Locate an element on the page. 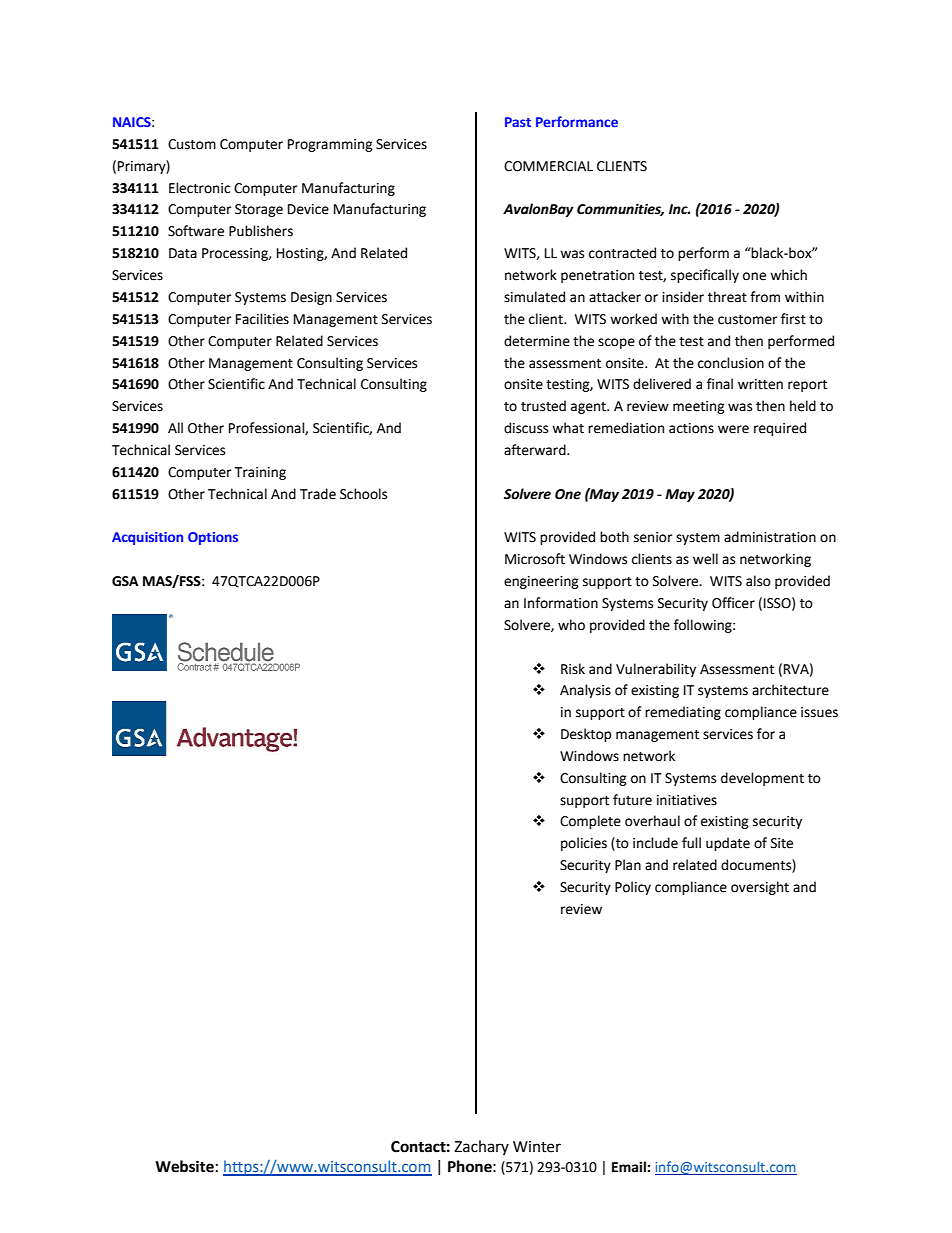  Winter is located at coordinates (537, 1147).
